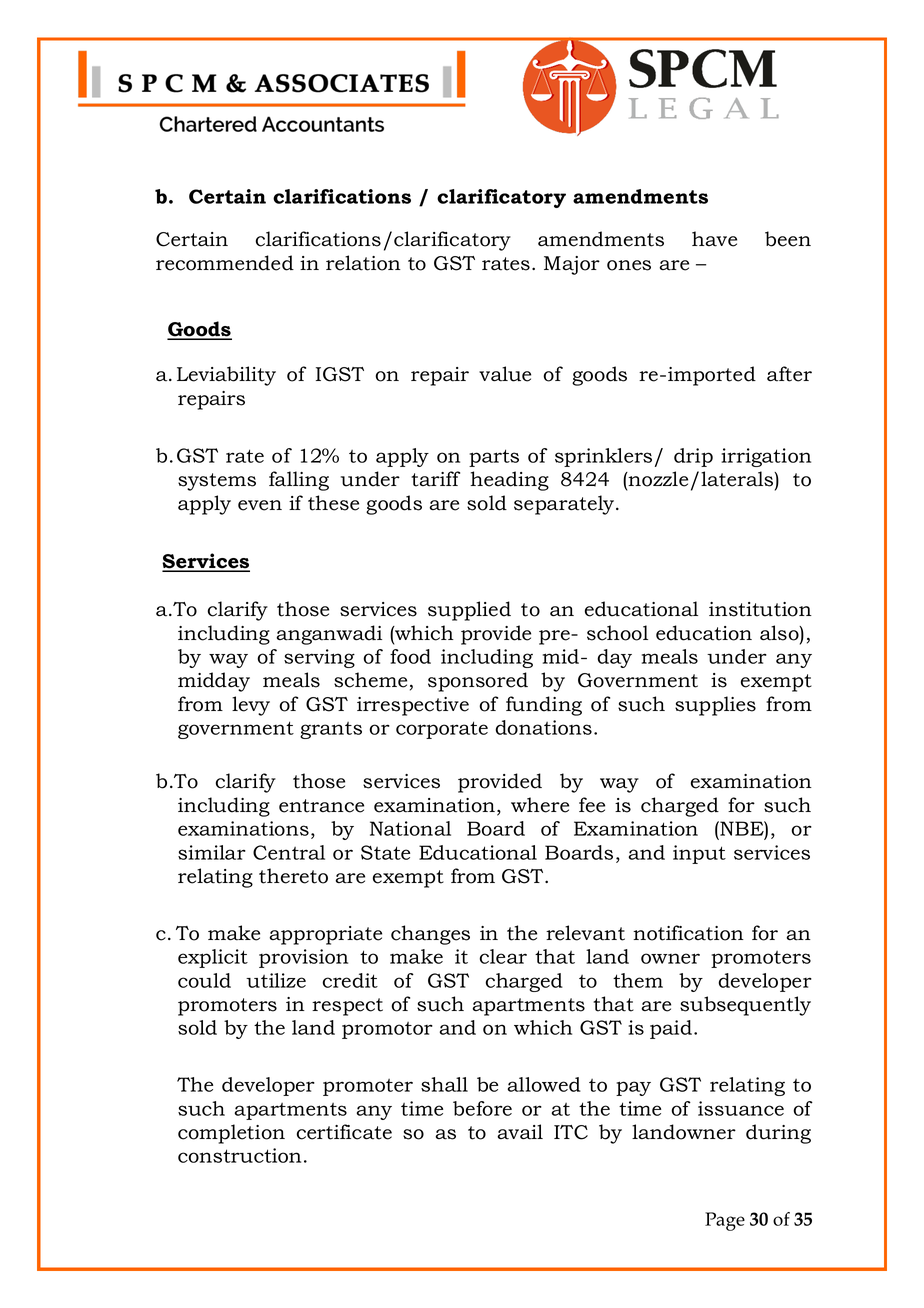 The width and height of the document is (924, 1308). What do you see at coordinates (572, 265) in the document?
I see `Major` at bounding box center [572, 265].
